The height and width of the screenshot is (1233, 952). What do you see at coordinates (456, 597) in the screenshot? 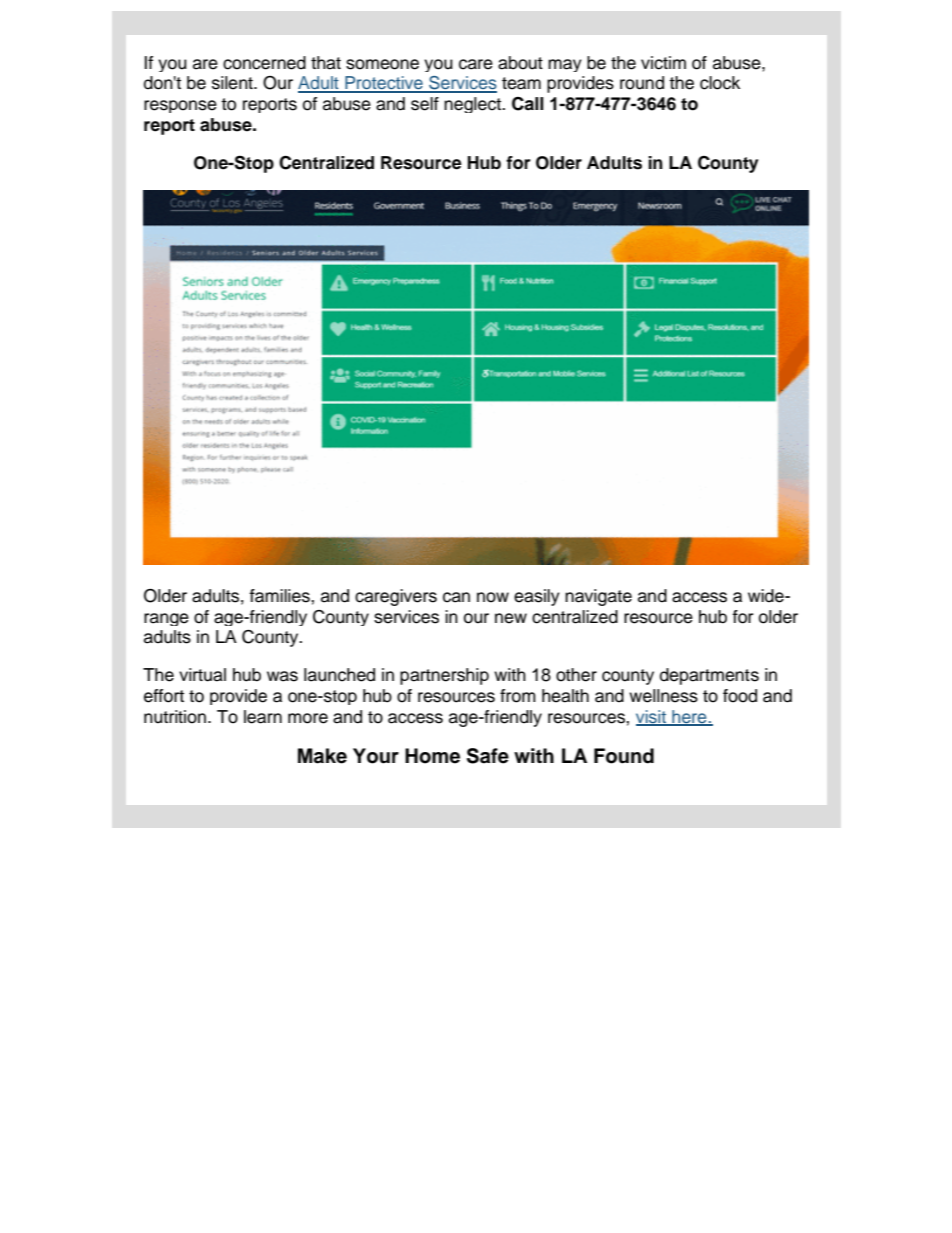
I see `can` at bounding box center [456, 597].
